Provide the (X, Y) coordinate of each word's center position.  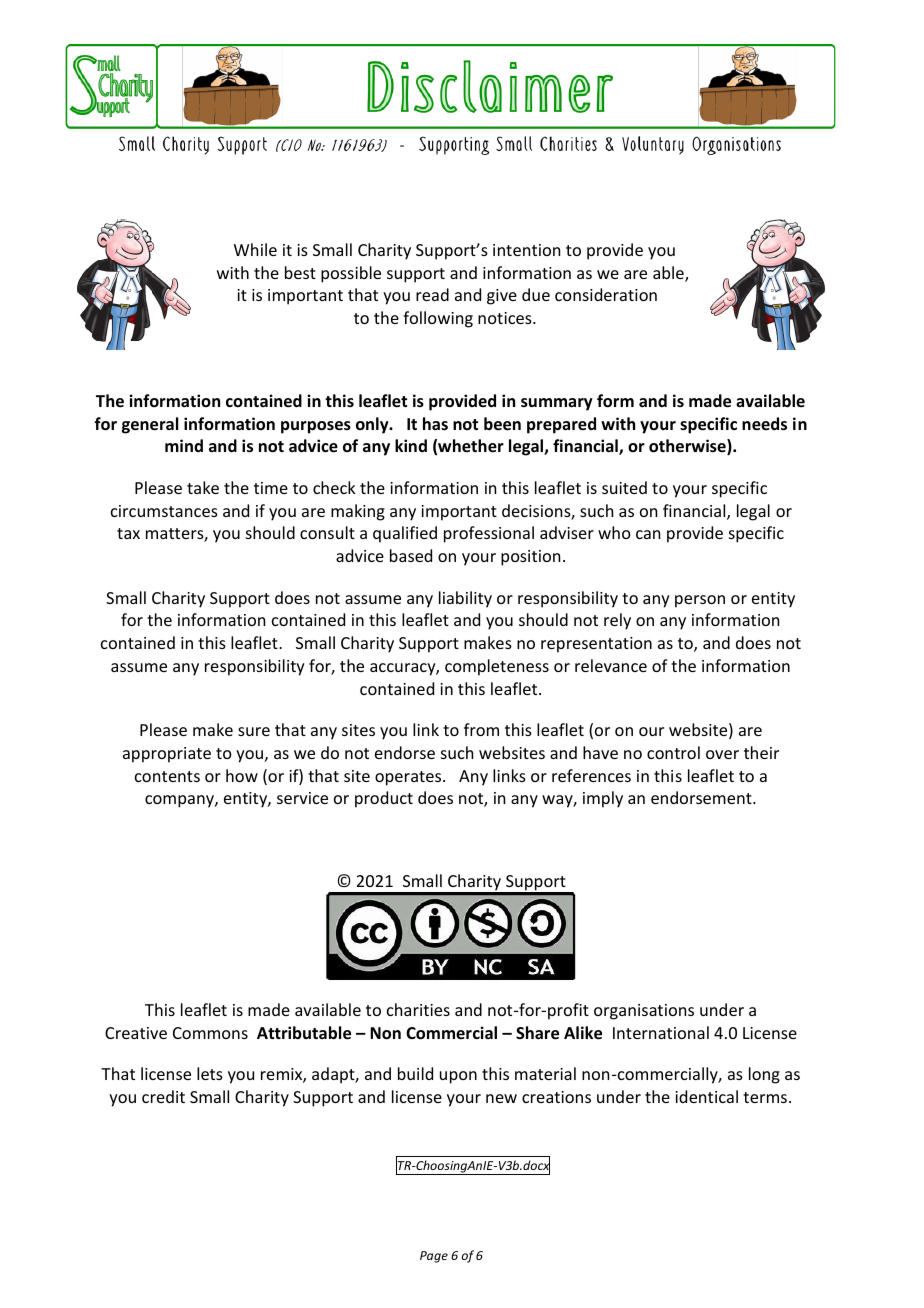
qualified (405, 534)
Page (434, 1257)
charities (418, 1009)
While (255, 249)
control (673, 752)
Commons (210, 1033)
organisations (644, 1012)
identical (706, 1096)
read (432, 294)
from (481, 729)
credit (163, 1096)
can (648, 534)
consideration (606, 294)
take (203, 487)
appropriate (167, 755)
